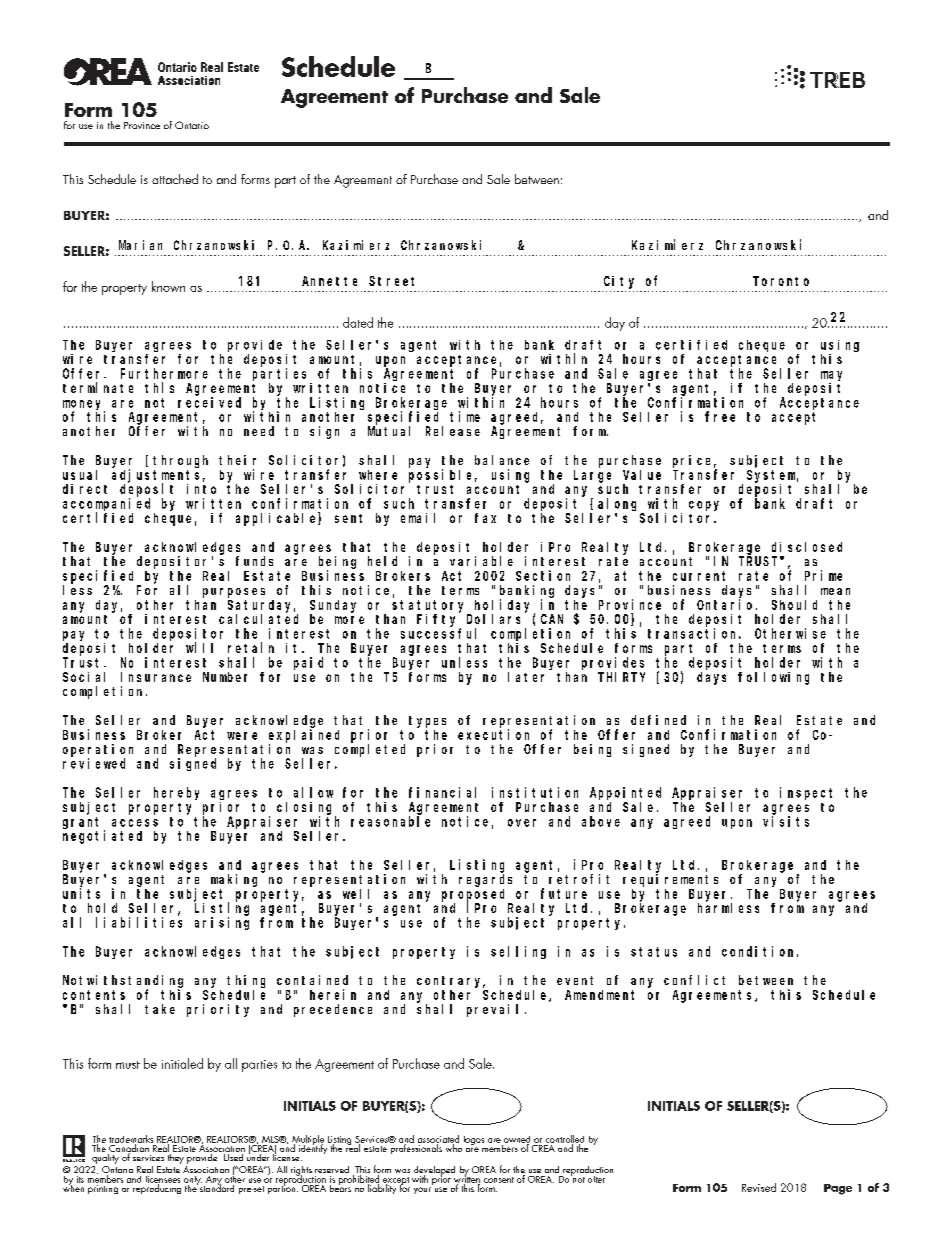 The height and width of the page is (1233, 952). Describe the element at coordinates (358, 322) in the page. I see `dated` at that location.
